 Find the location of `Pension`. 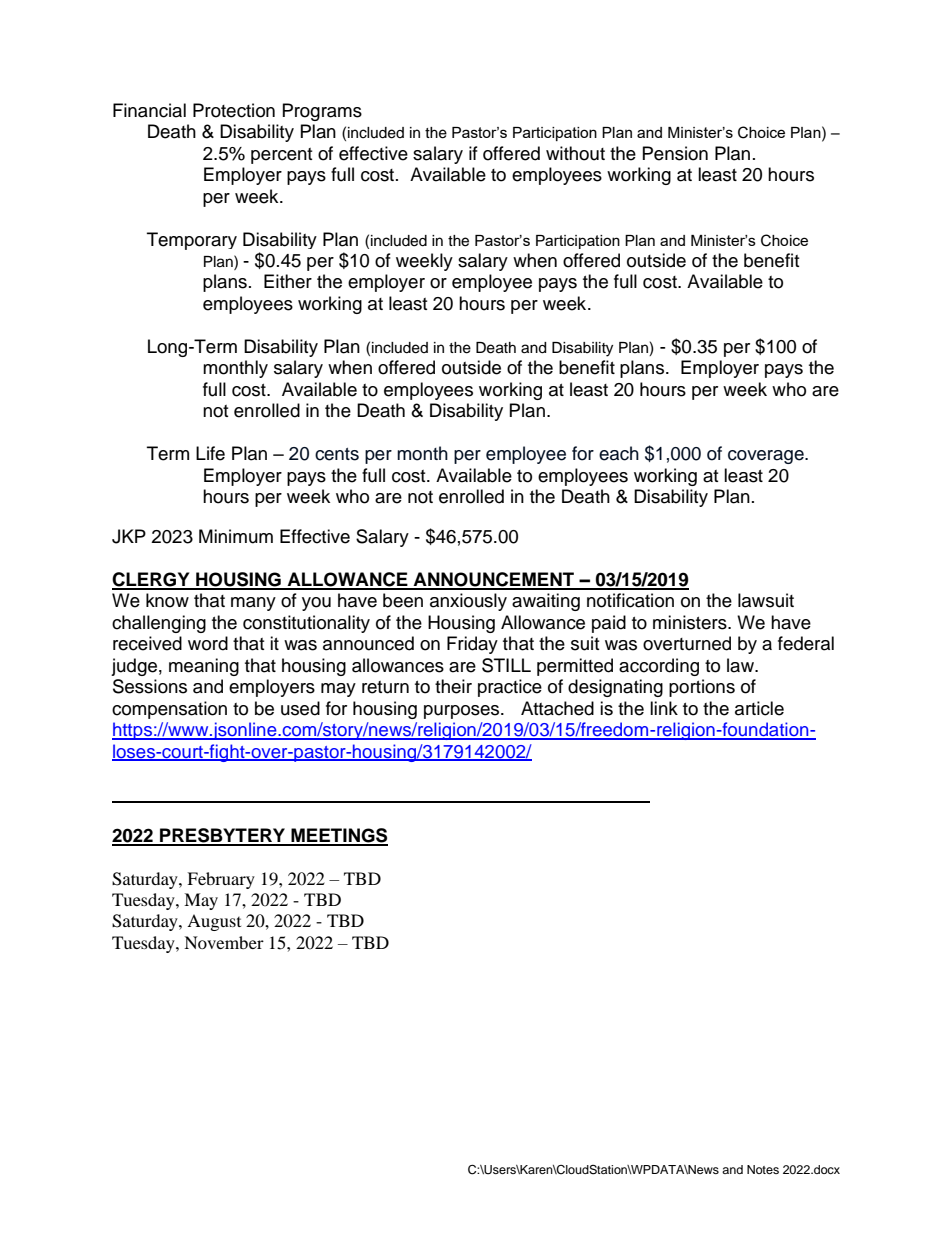

Pension is located at coordinates (675, 153).
